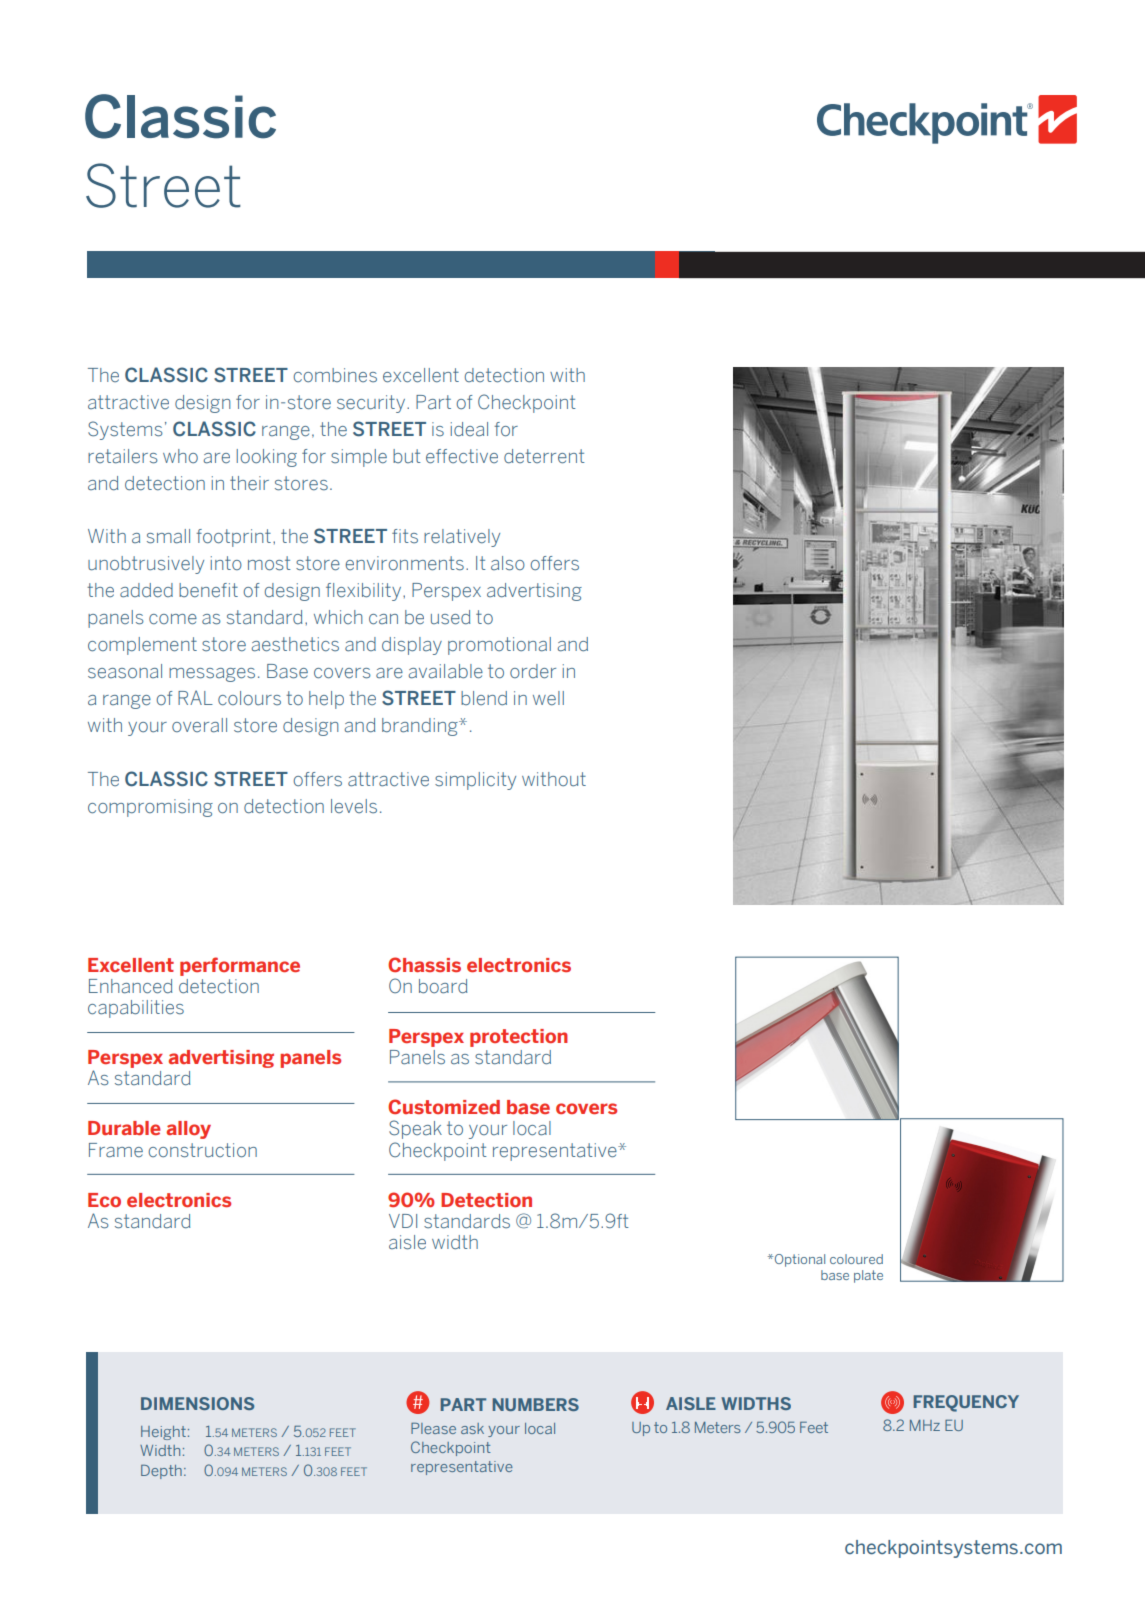 This screenshot has width=1145, height=1620. What do you see at coordinates (499, 646) in the screenshot?
I see `promotional` at bounding box center [499, 646].
